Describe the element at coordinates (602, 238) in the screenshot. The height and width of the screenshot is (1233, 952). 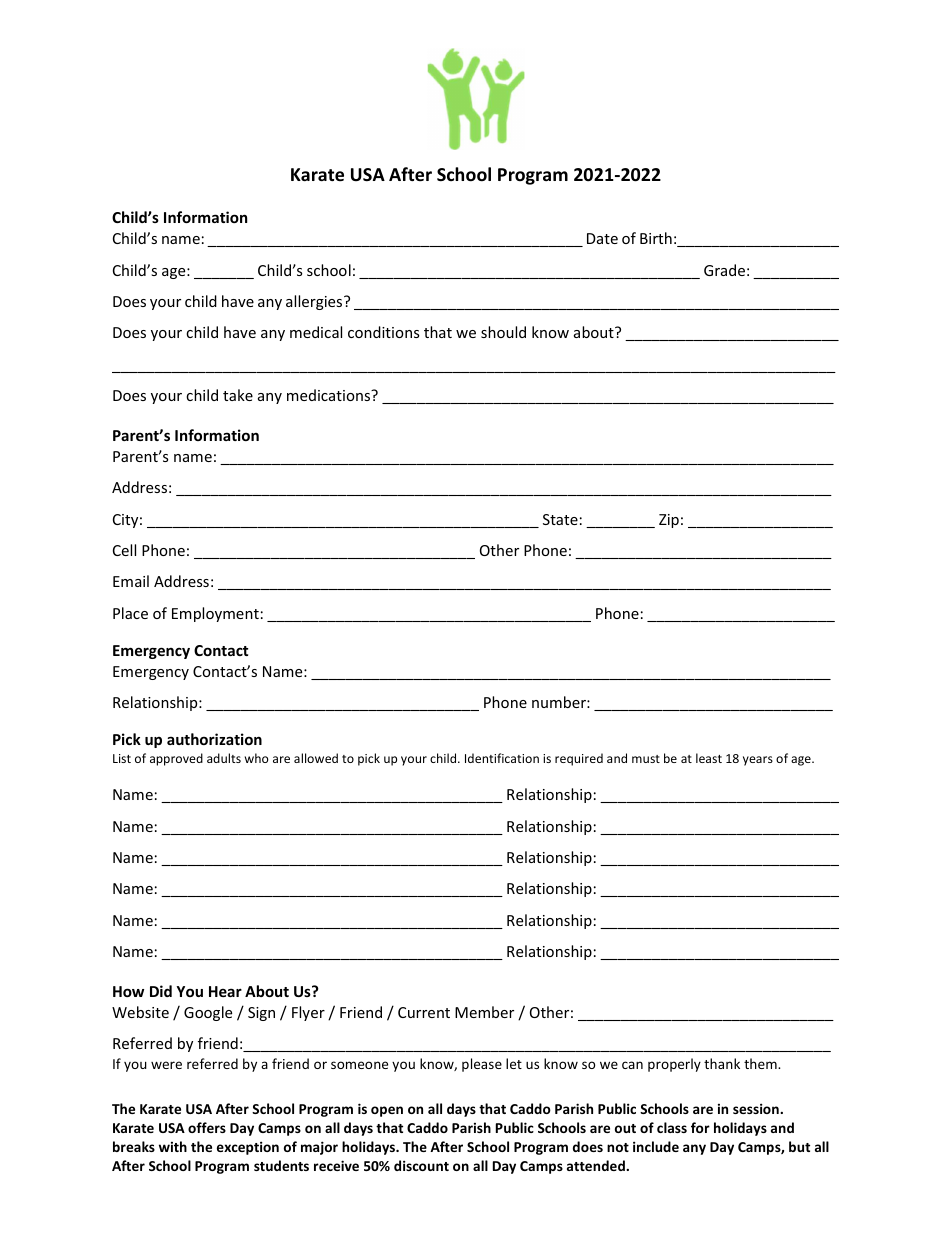
I see `Date` at that location.
